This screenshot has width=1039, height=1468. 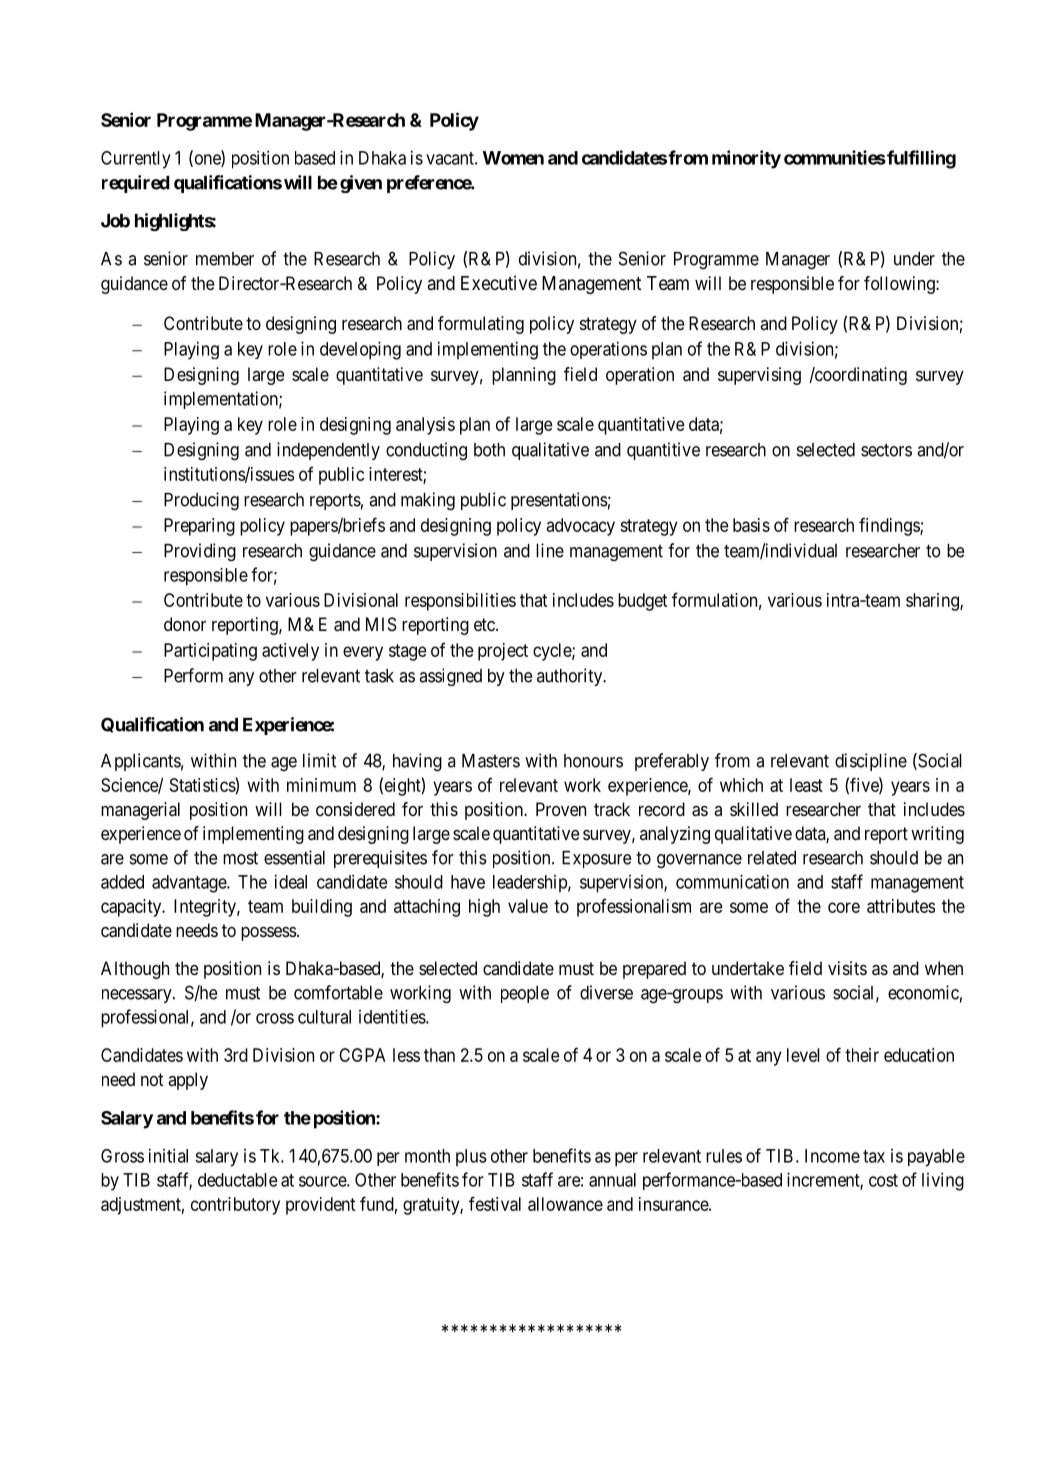 What do you see at coordinates (238, 1180) in the screenshot?
I see `deductable` at bounding box center [238, 1180].
